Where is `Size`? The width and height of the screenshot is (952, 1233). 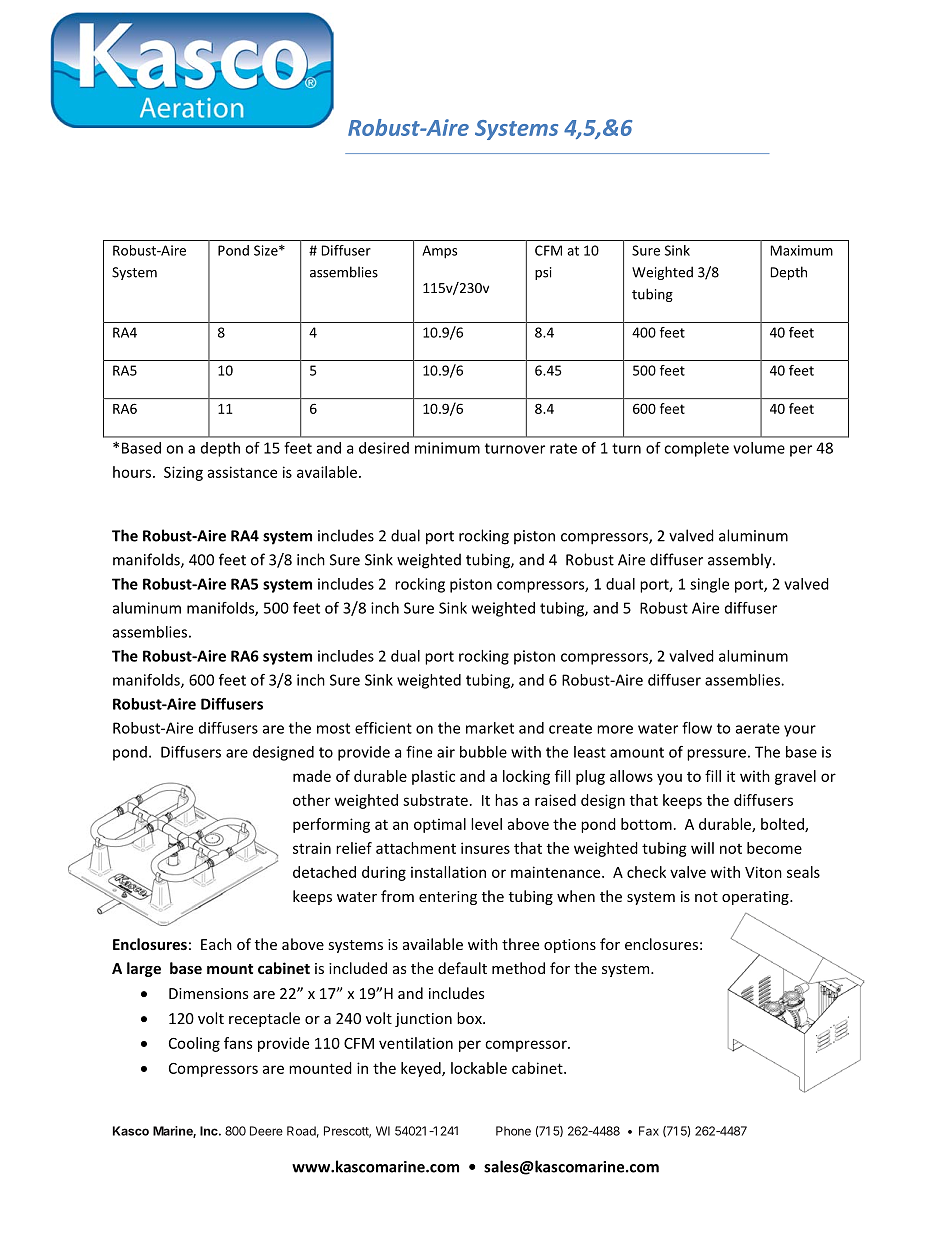 Size is located at coordinates (267, 250).
